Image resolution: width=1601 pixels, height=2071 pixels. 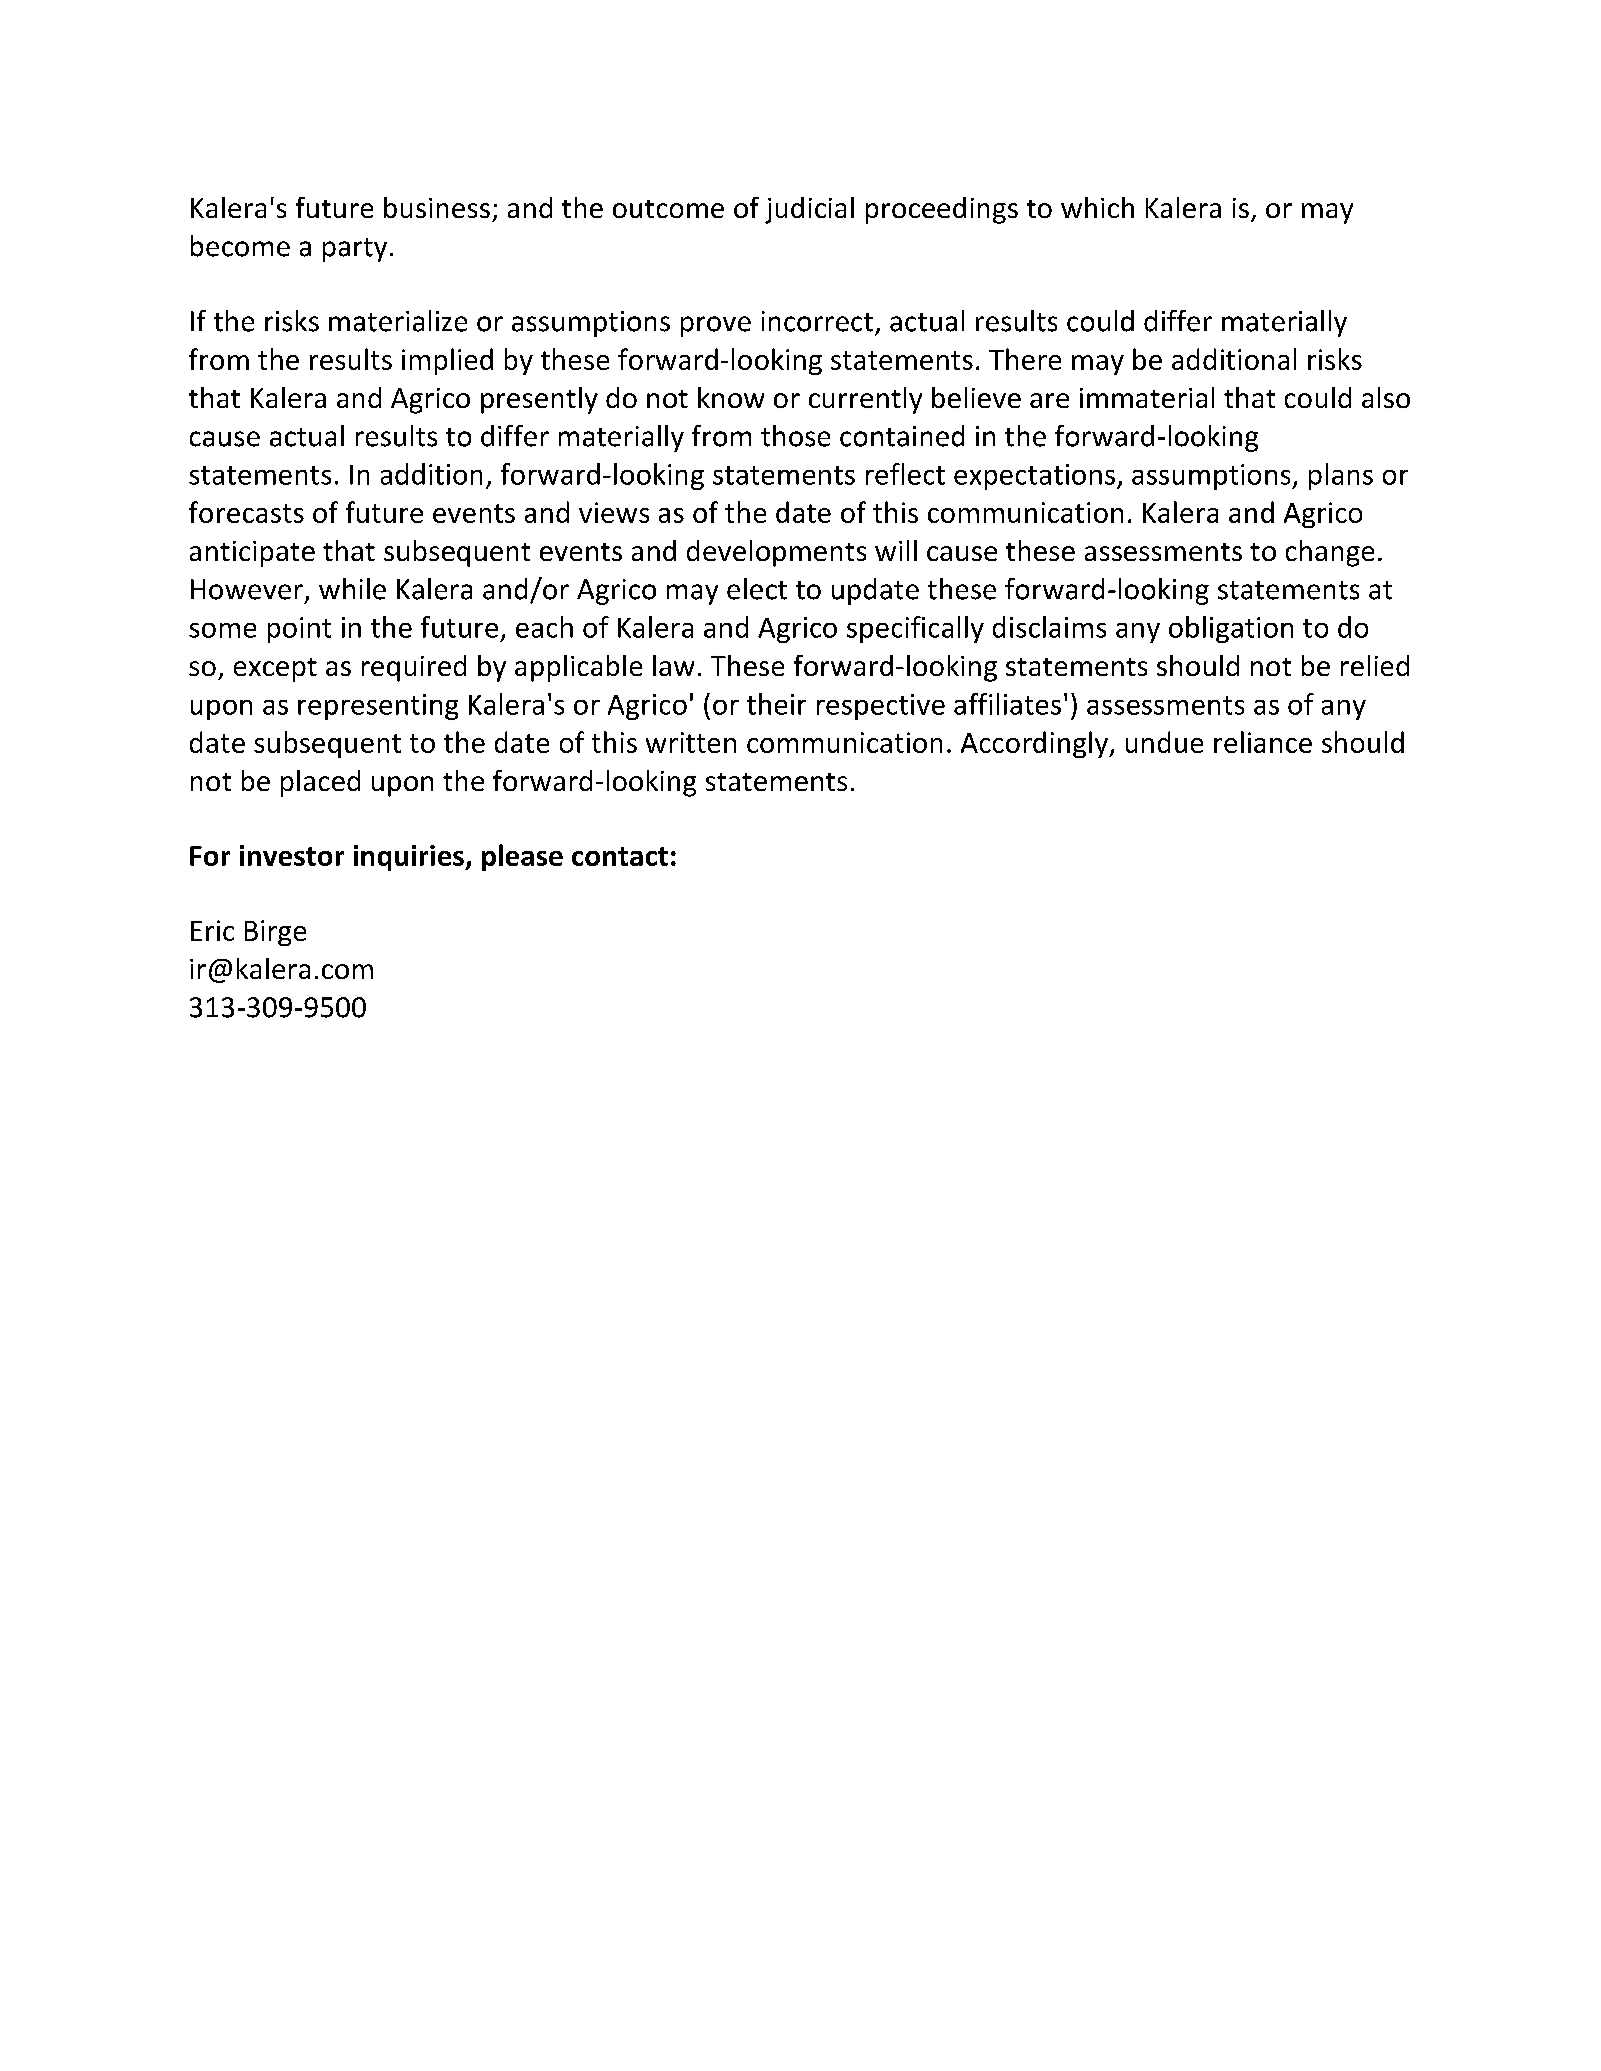 I want to click on currently, so click(x=865, y=400).
